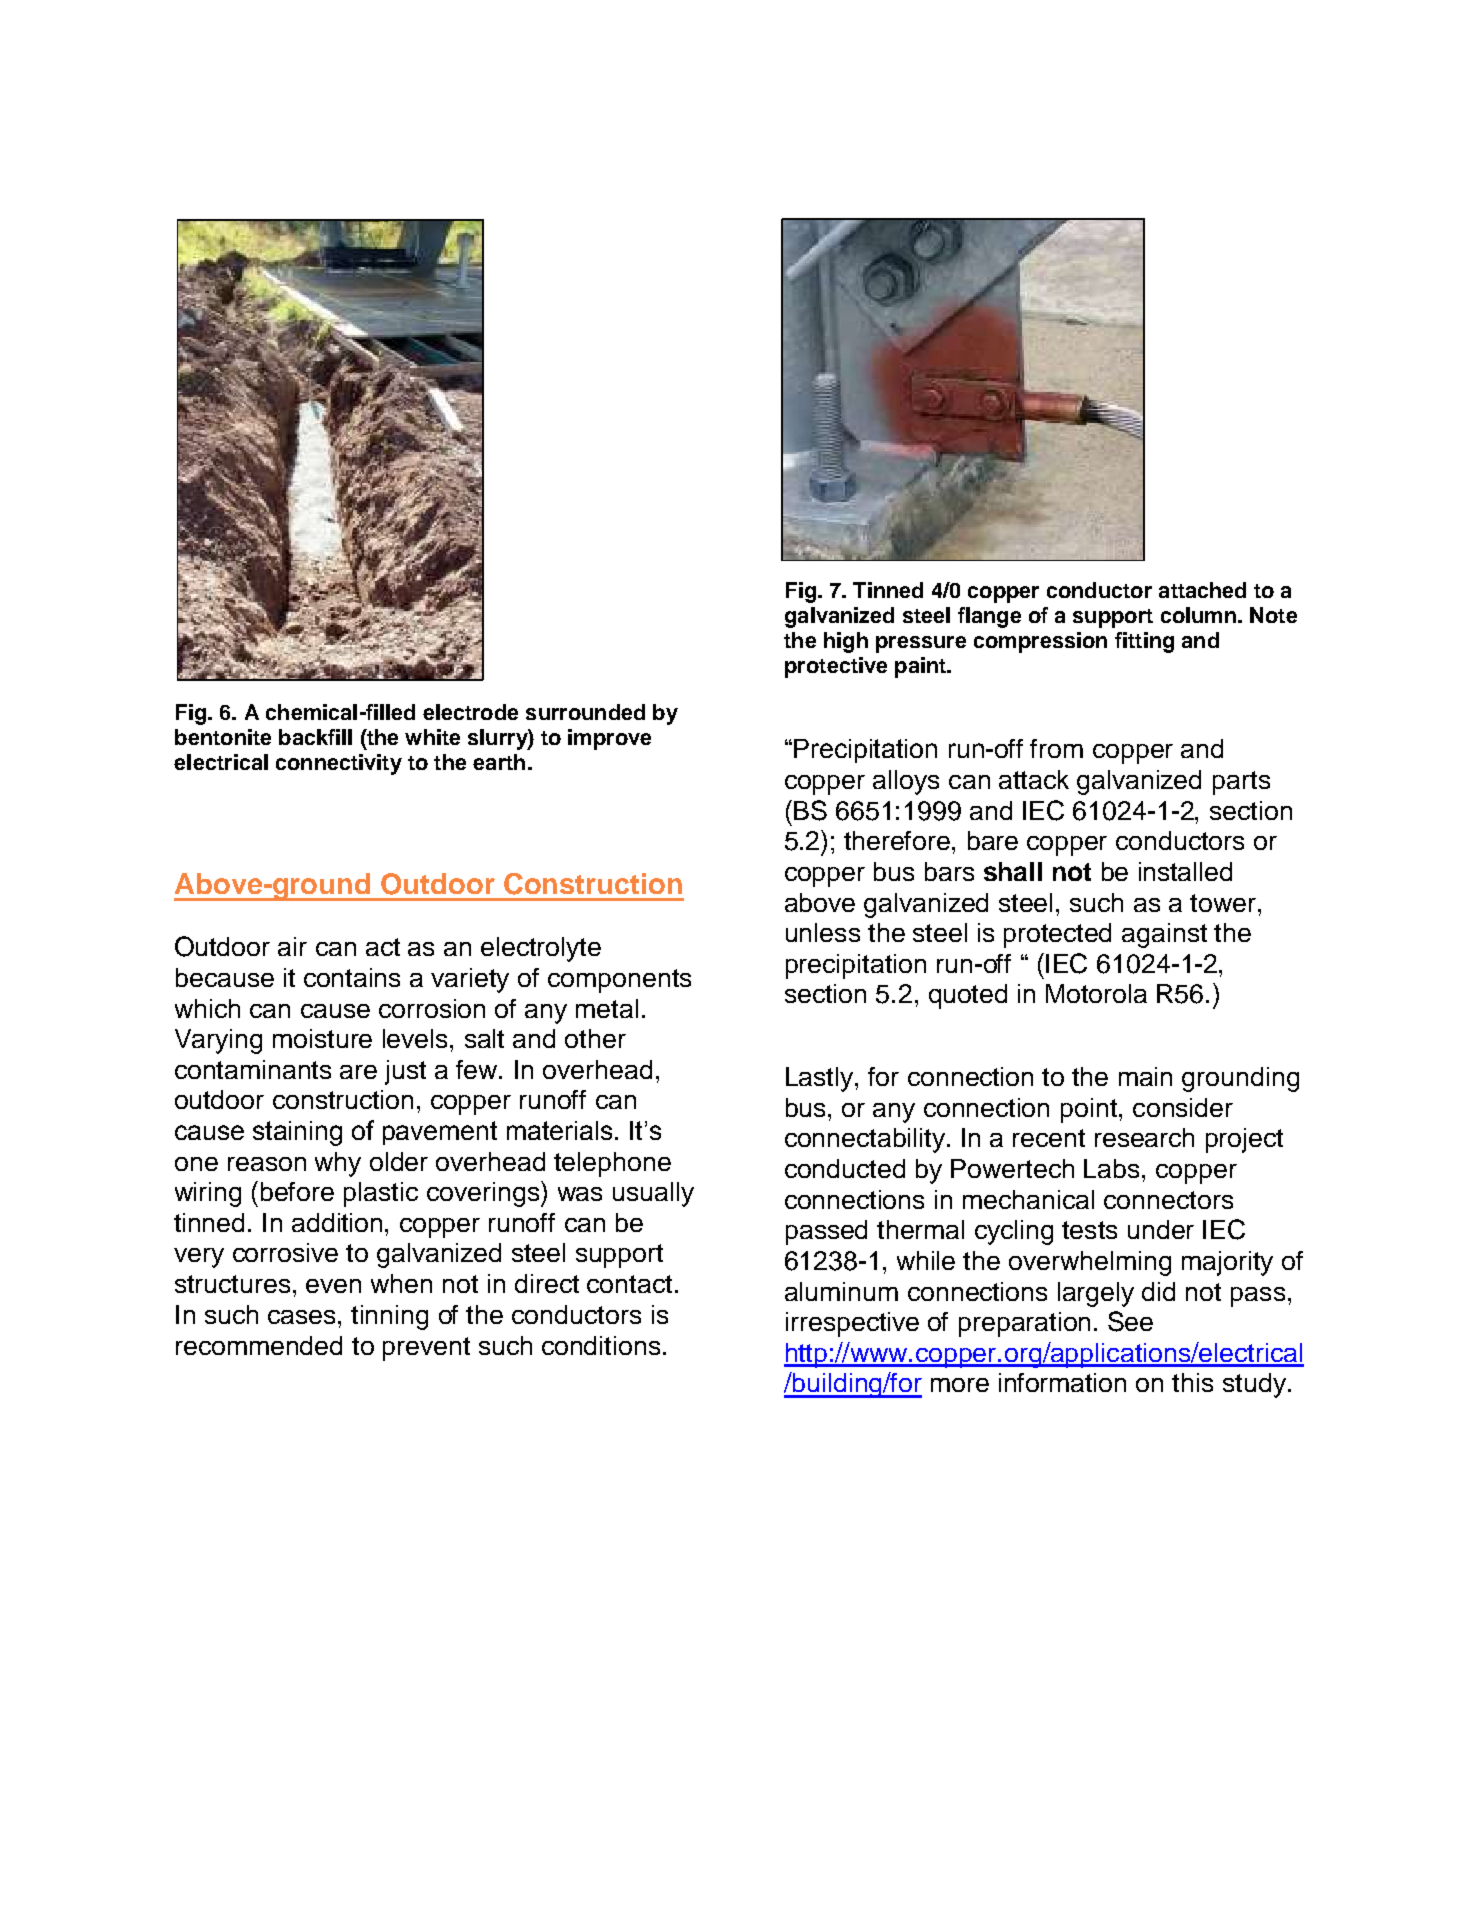 The width and height of the image is (1481, 1917). What do you see at coordinates (846, 642) in the image?
I see `high` at bounding box center [846, 642].
